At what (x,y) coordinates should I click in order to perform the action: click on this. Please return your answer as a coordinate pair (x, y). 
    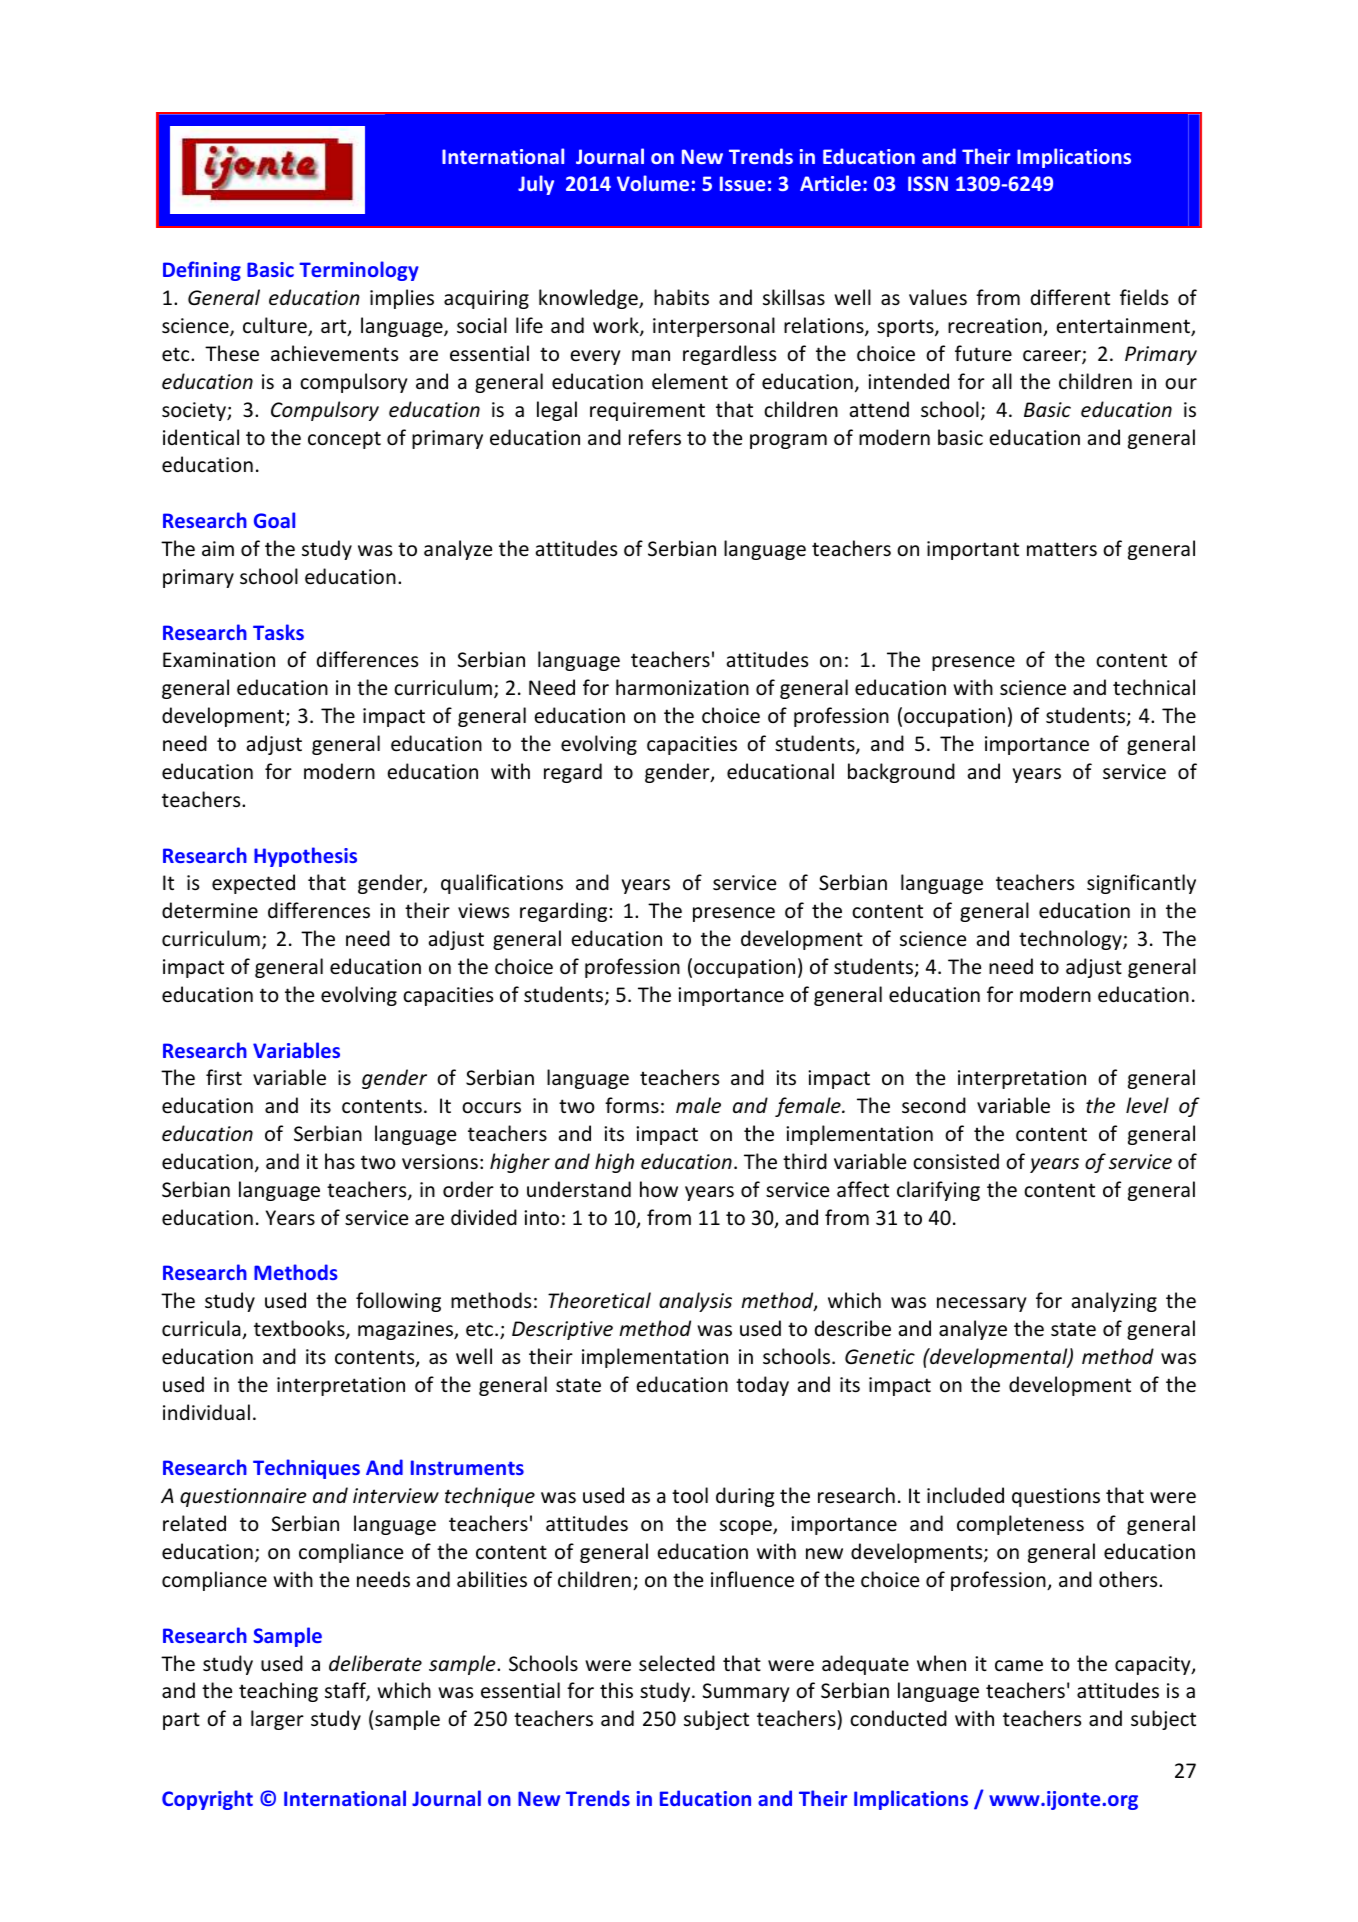
    Looking at the image, I should click on (616, 1690).
